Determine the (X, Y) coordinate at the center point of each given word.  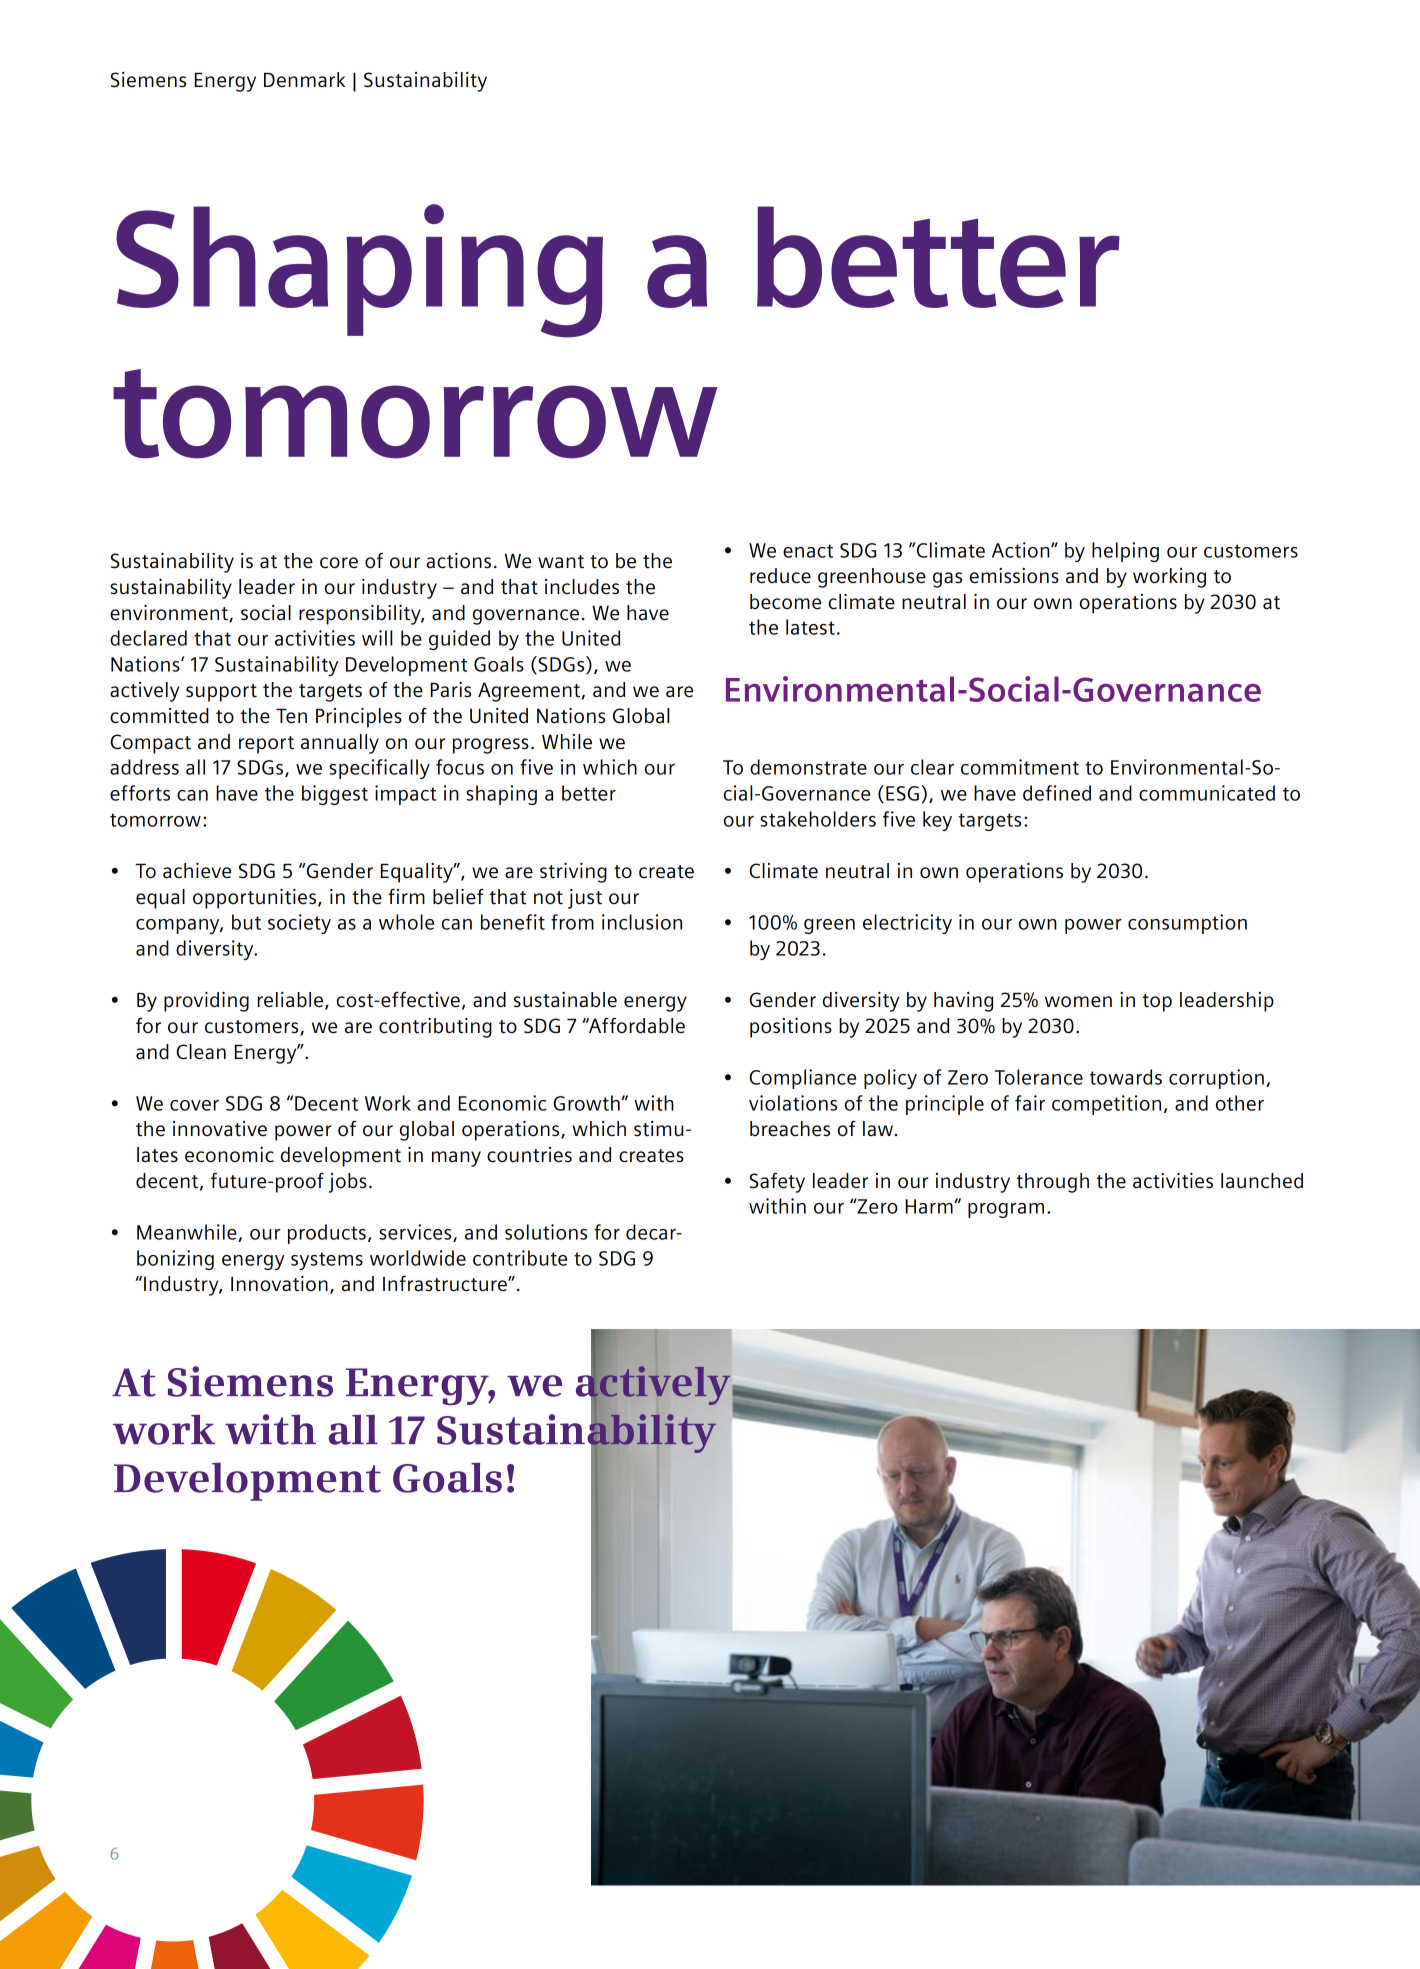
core (339, 563)
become (785, 602)
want (561, 562)
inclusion (642, 922)
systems (327, 1261)
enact (808, 551)
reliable (291, 1001)
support (221, 693)
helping (1125, 552)
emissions (1014, 576)
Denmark (304, 80)
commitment (1020, 767)
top (1157, 1003)
